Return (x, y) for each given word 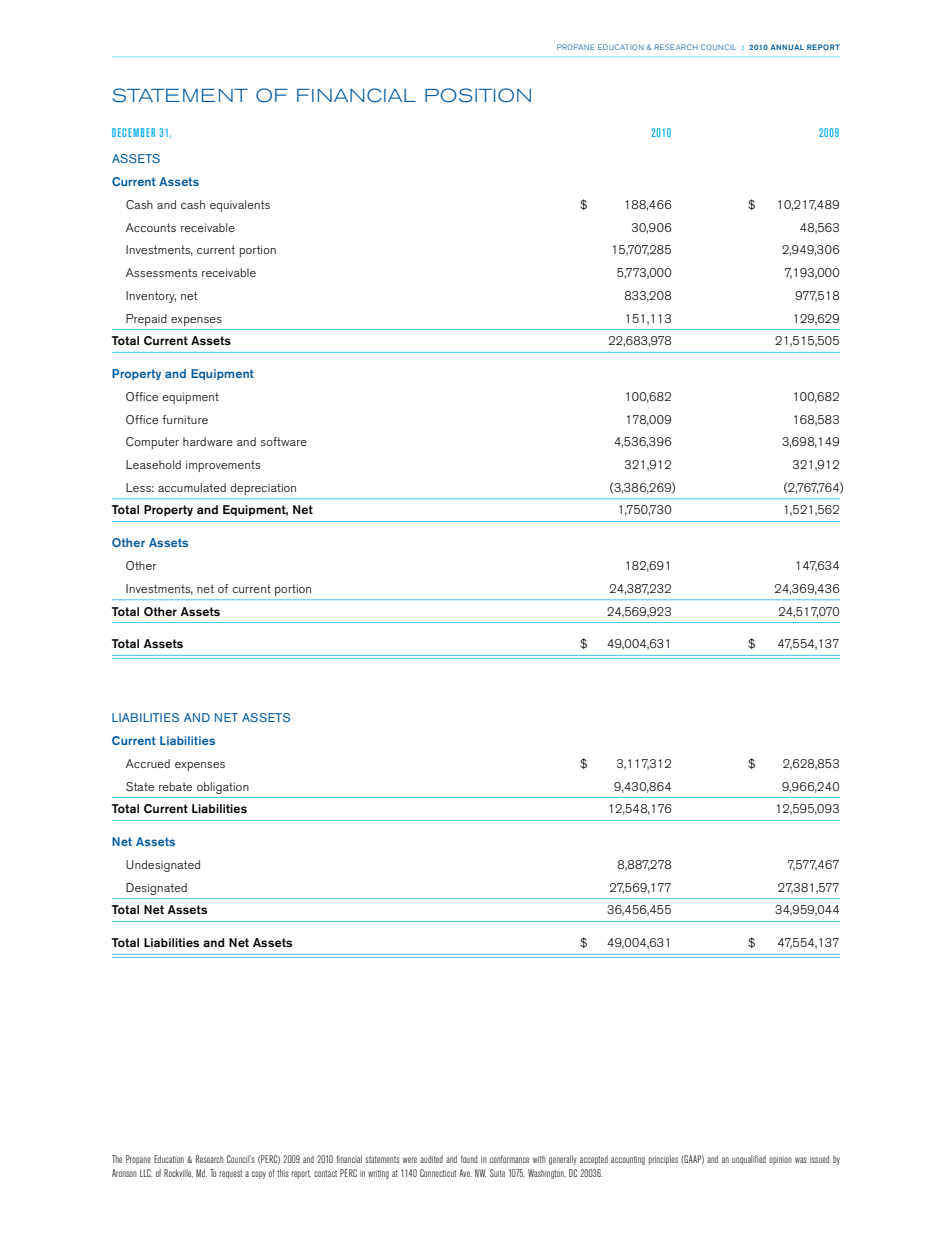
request (230, 1174)
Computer (152, 443)
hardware (208, 441)
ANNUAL (787, 47)
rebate (175, 786)
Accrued (148, 763)
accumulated (192, 487)
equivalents (240, 206)
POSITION (478, 95)
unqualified (749, 1160)
